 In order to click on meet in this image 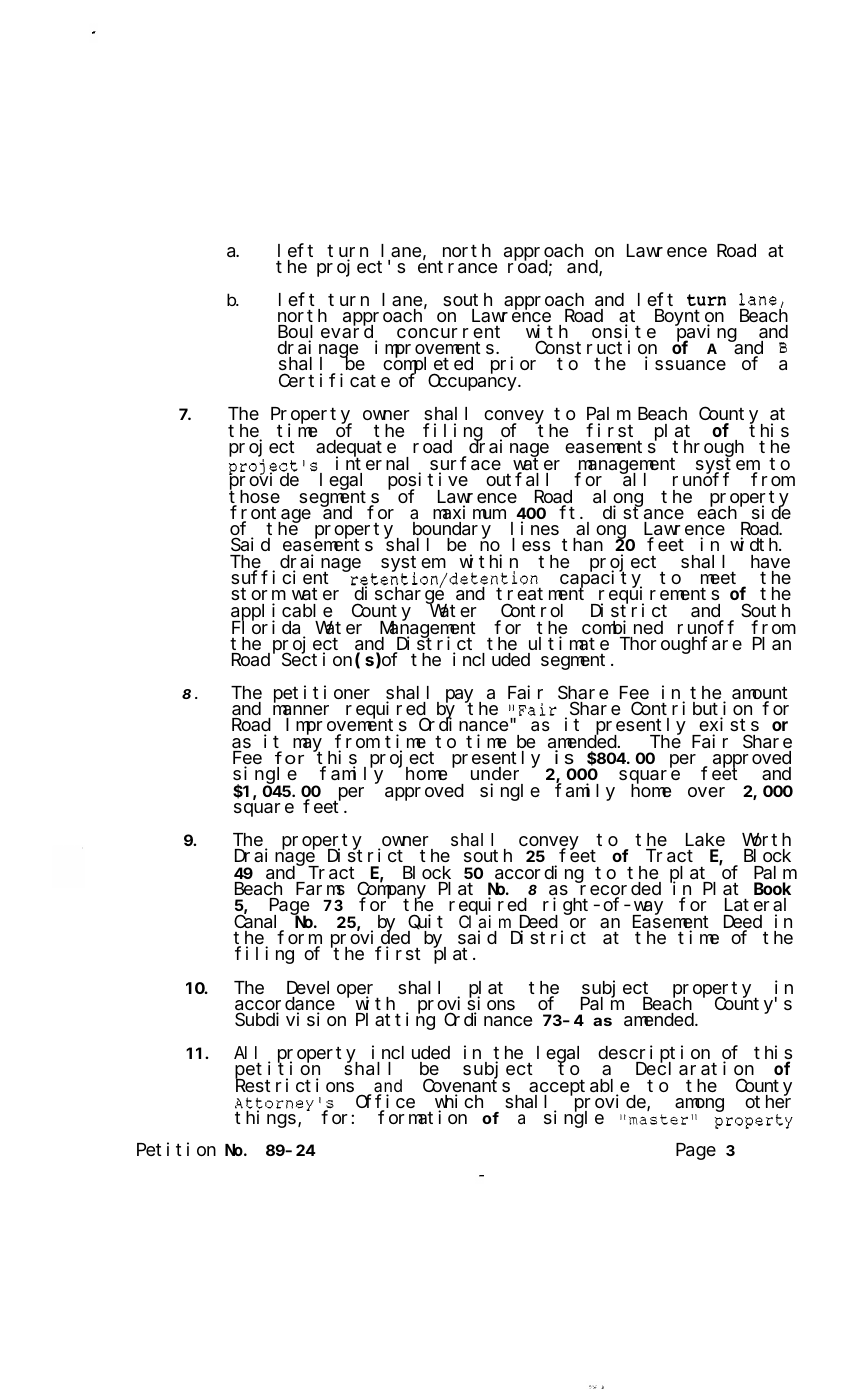, I will do `click(718, 578)`.
